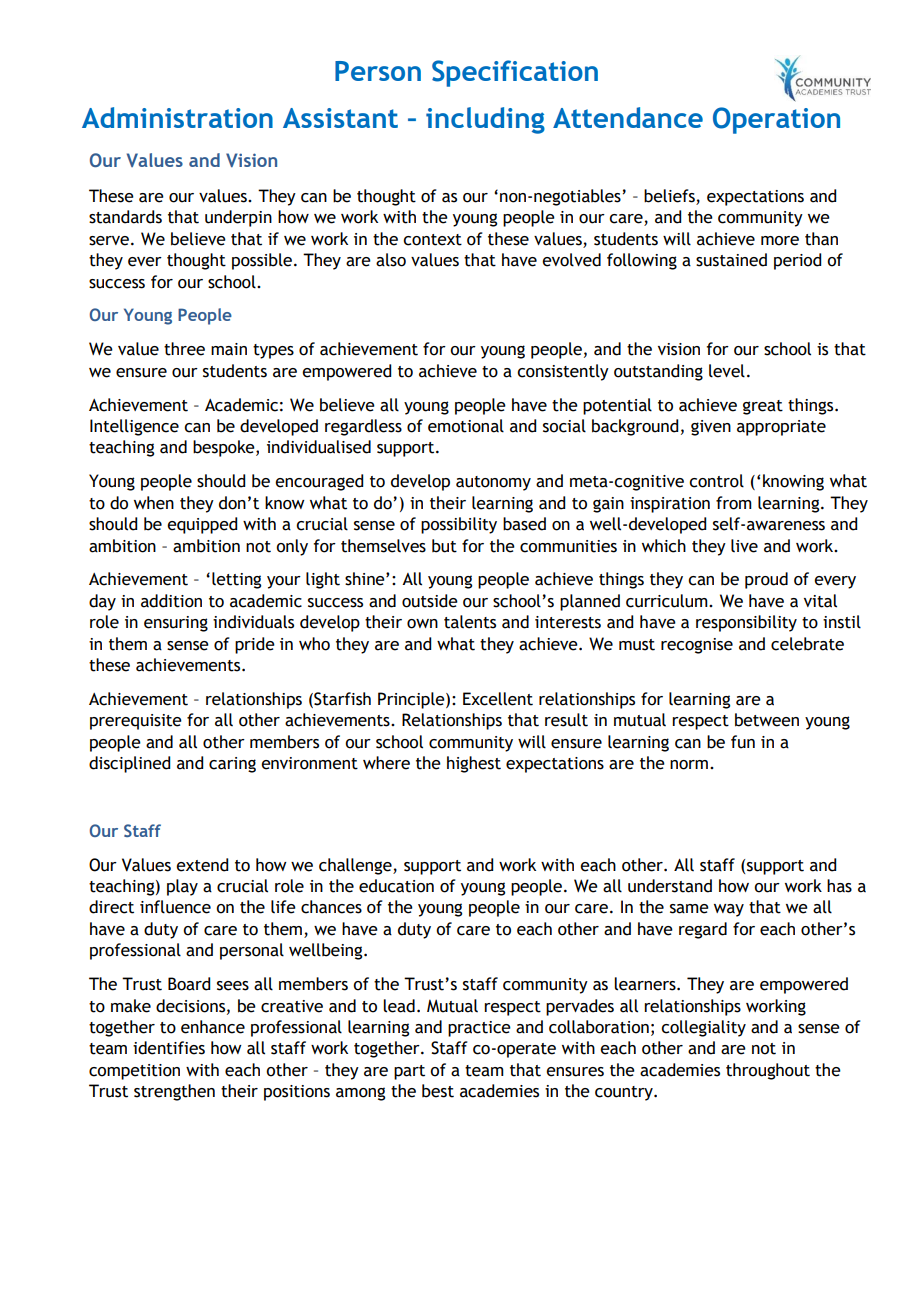 Image resolution: width=924 pixels, height=1308 pixels. What do you see at coordinates (498, 699) in the image?
I see `Excellent` at bounding box center [498, 699].
